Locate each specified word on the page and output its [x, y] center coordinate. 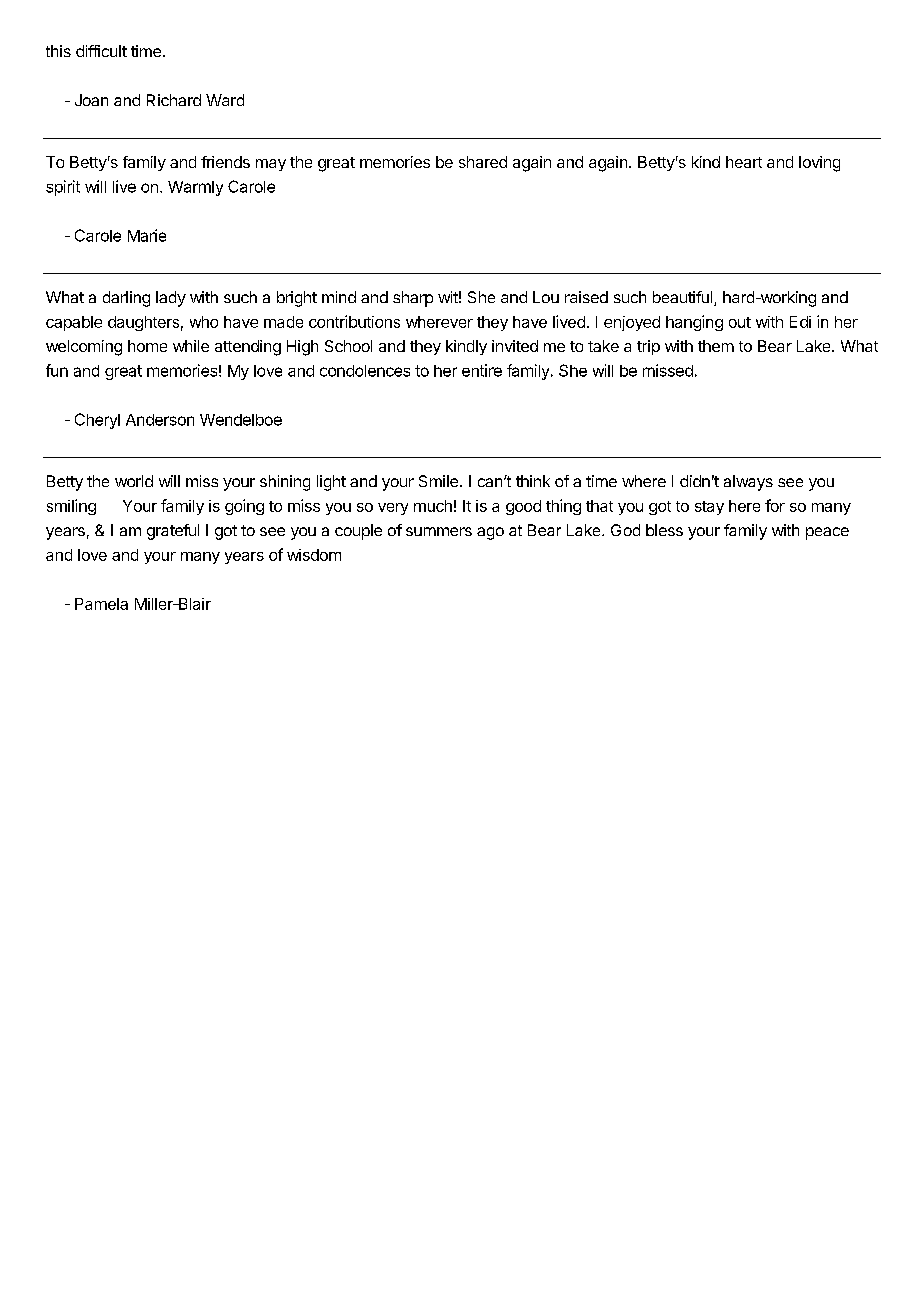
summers [439, 531]
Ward [225, 100]
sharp [413, 299]
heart [744, 162]
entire [482, 370]
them [716, 346]
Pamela [101, 604]
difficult [101, 51]
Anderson [160, 420]
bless [664, 530]
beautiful [684, 298]
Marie [147, 235]
